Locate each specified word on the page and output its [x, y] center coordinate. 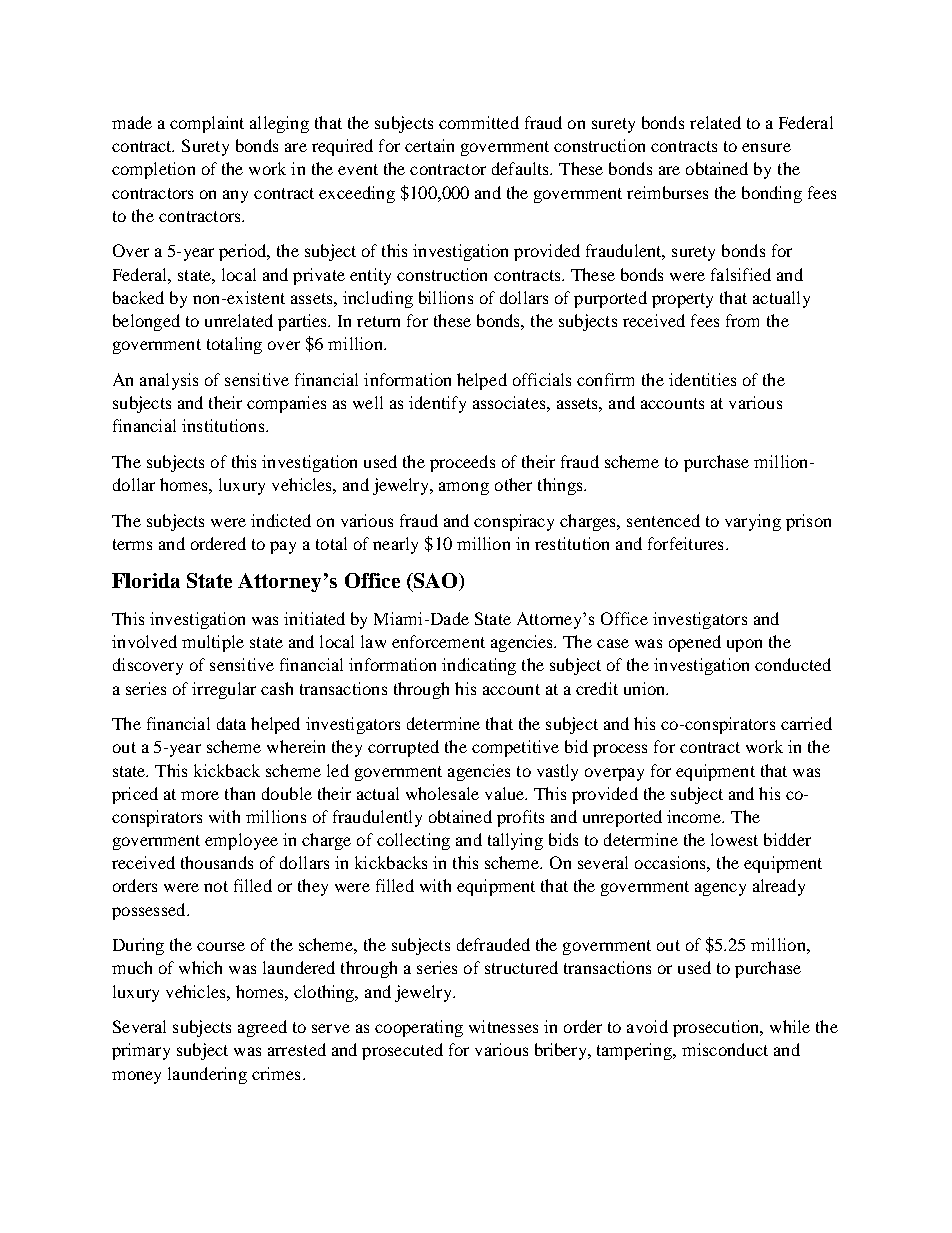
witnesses [503, 1026]
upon [744, 645]
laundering [207, 1075]
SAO [436, 582]
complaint [207, 124]
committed [479, 122]
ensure [766, 147]
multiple [213, 643]
